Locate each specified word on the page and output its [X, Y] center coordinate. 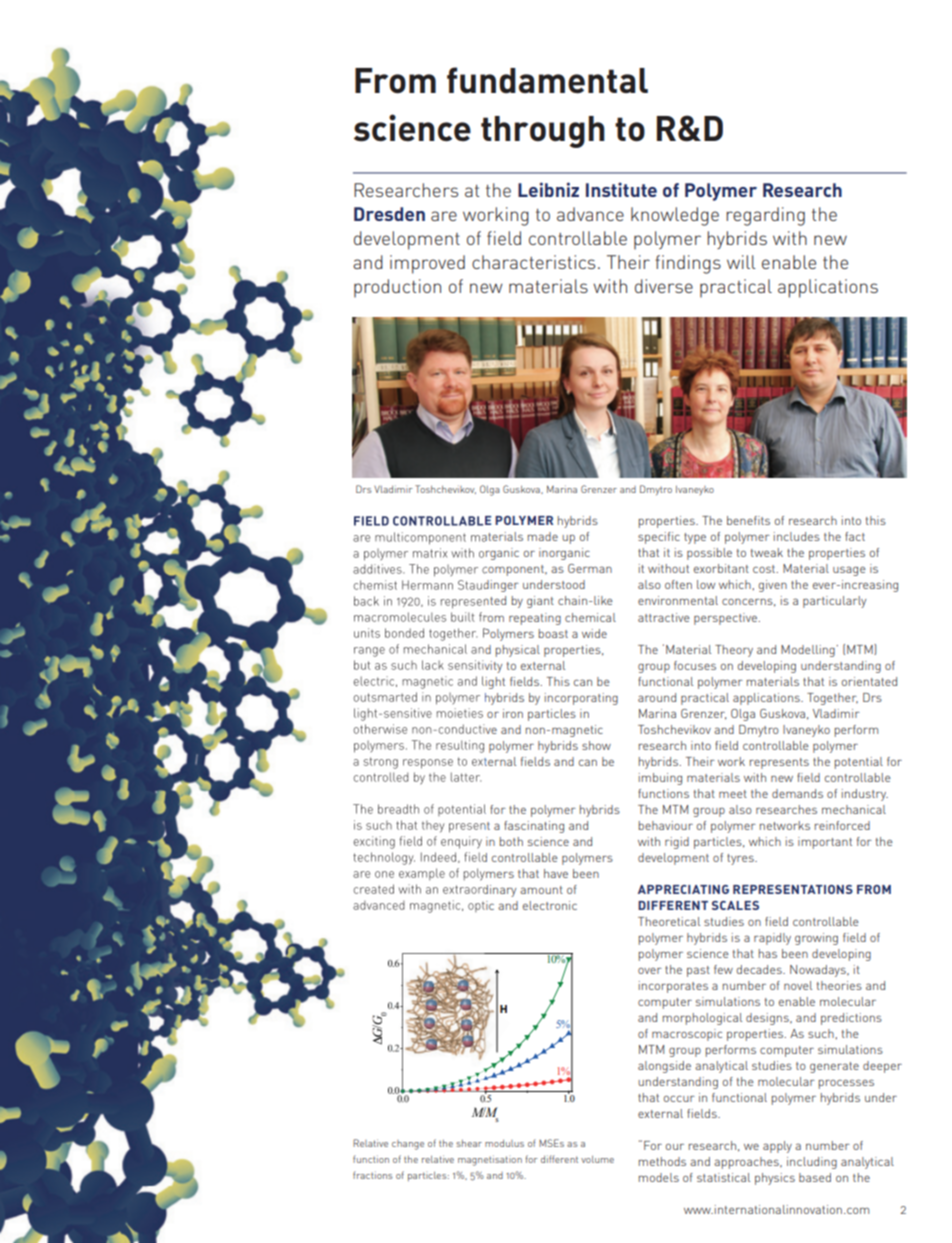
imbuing [660, 779]
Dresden [389, 214]
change [408, 1145]
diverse [664, 286]
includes [797, 536]
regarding [765, 216]
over [650, 971]
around [657, 697]
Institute [621, 189]
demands [797, 793]
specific [659, 538]
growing [816, 939]
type [695, 538]
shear [469, 1143]
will [741, 262]
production [397, 288]
